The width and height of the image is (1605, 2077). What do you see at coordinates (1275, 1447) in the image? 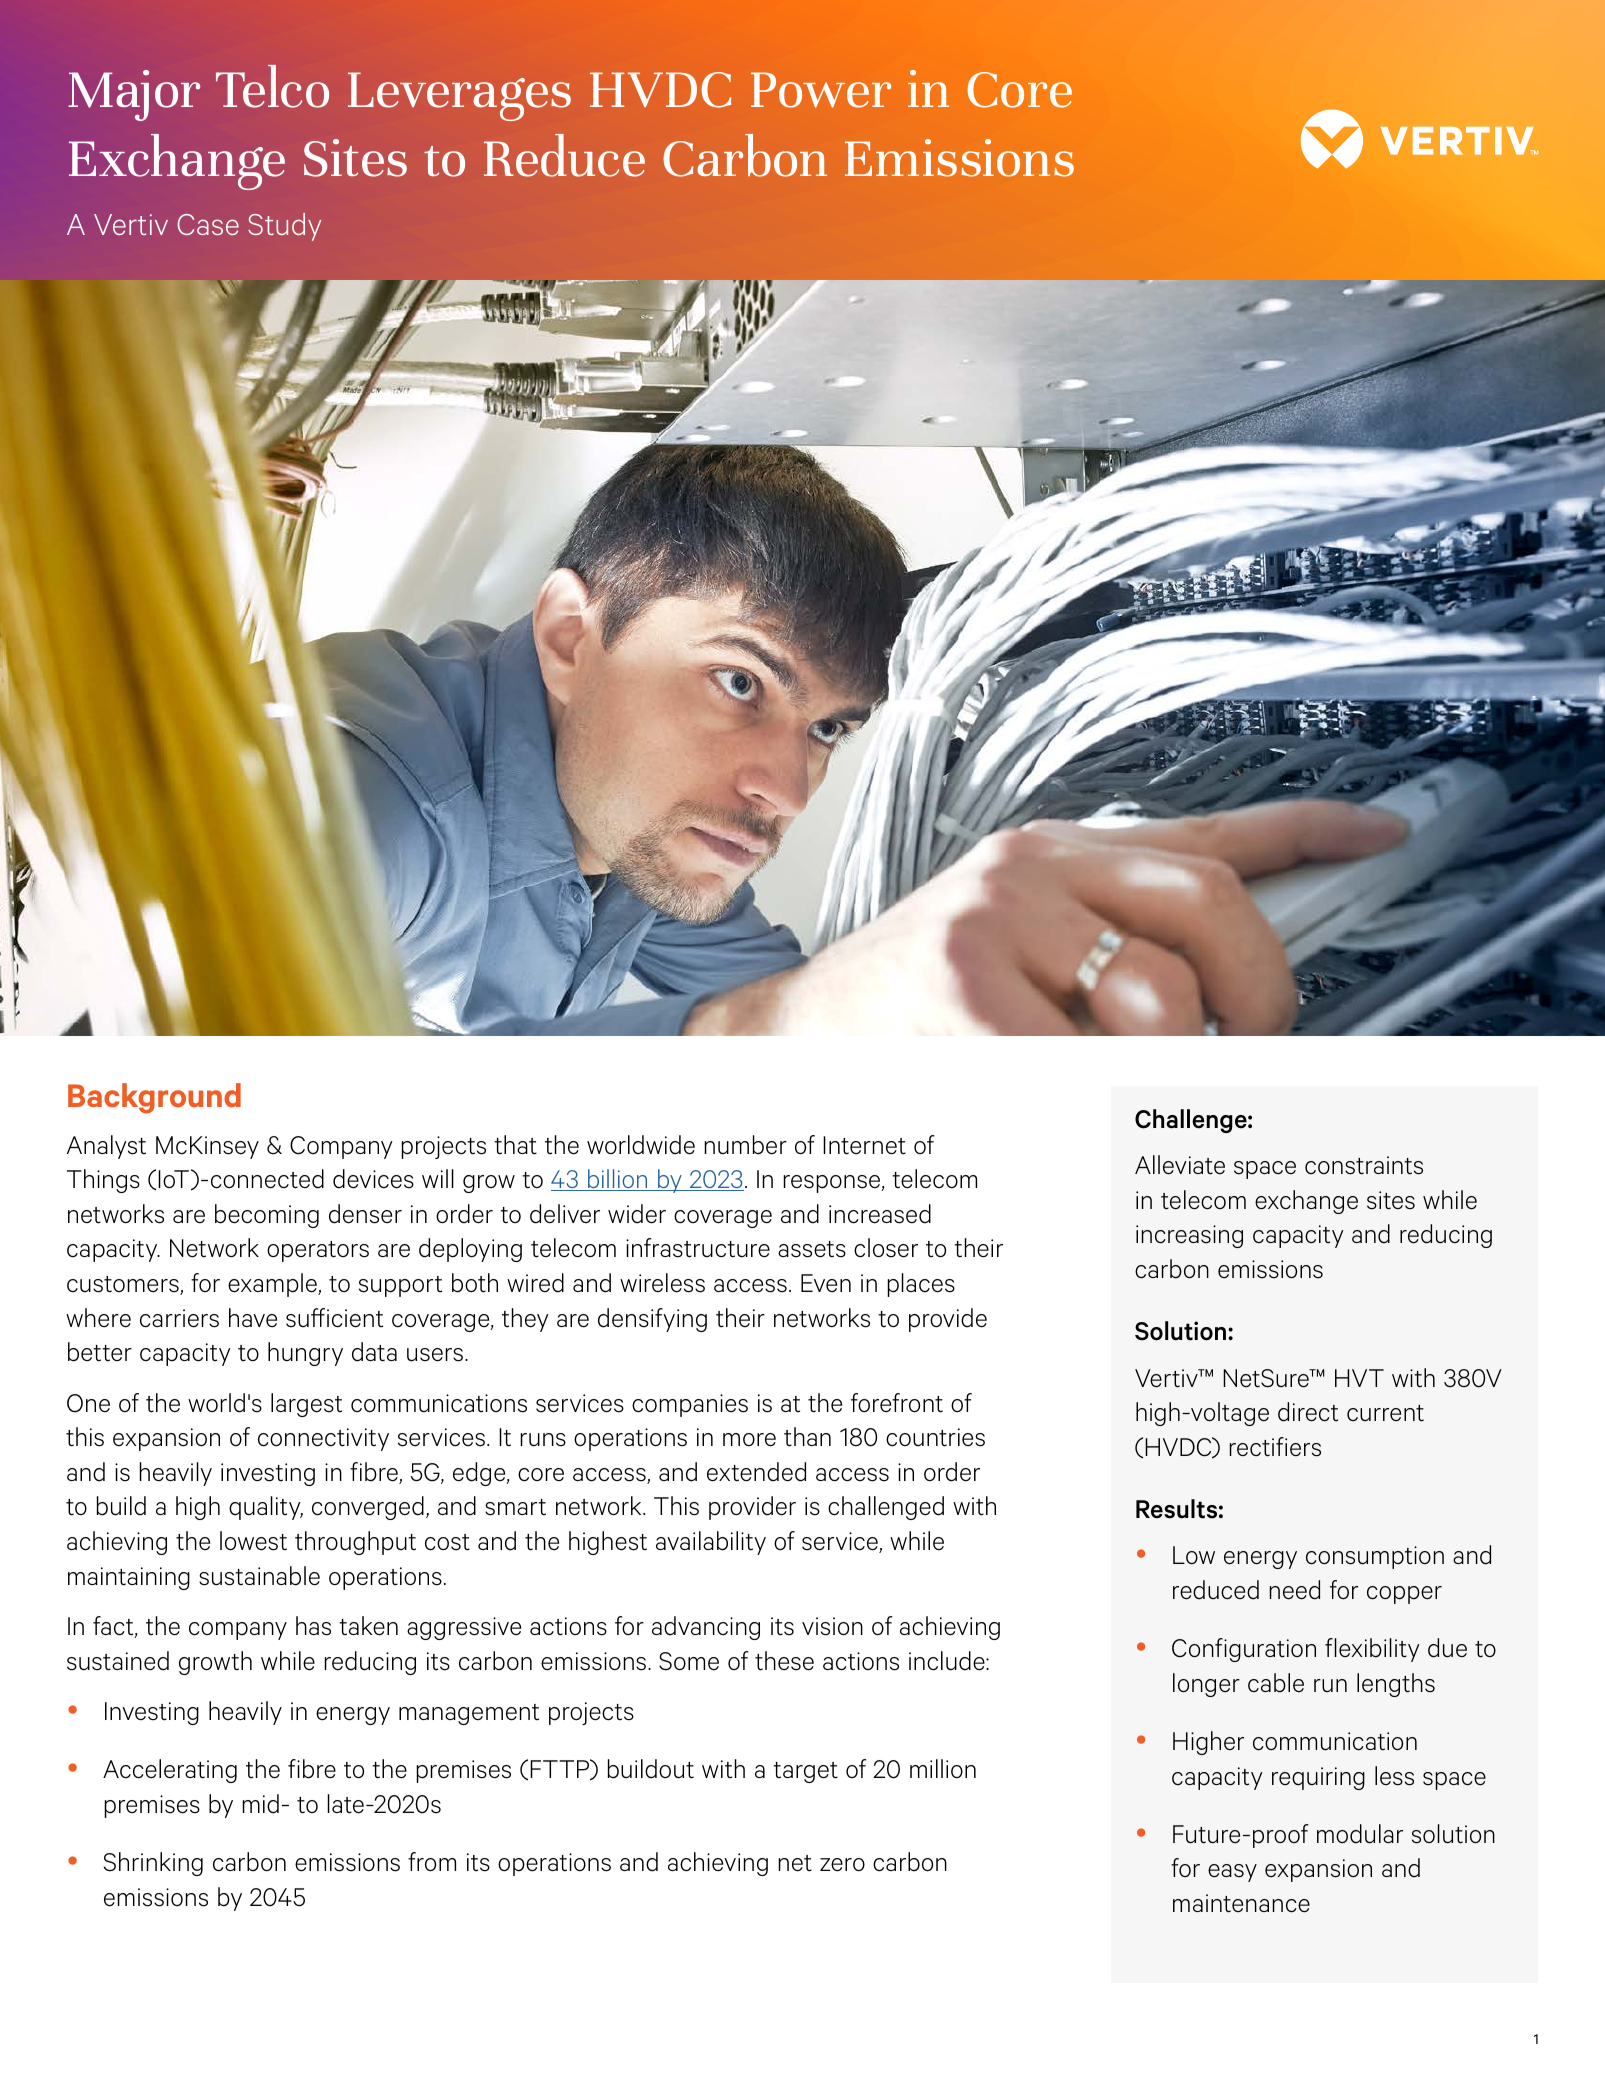
I see `rectifiers` at bounding box center [1275, 1447].
